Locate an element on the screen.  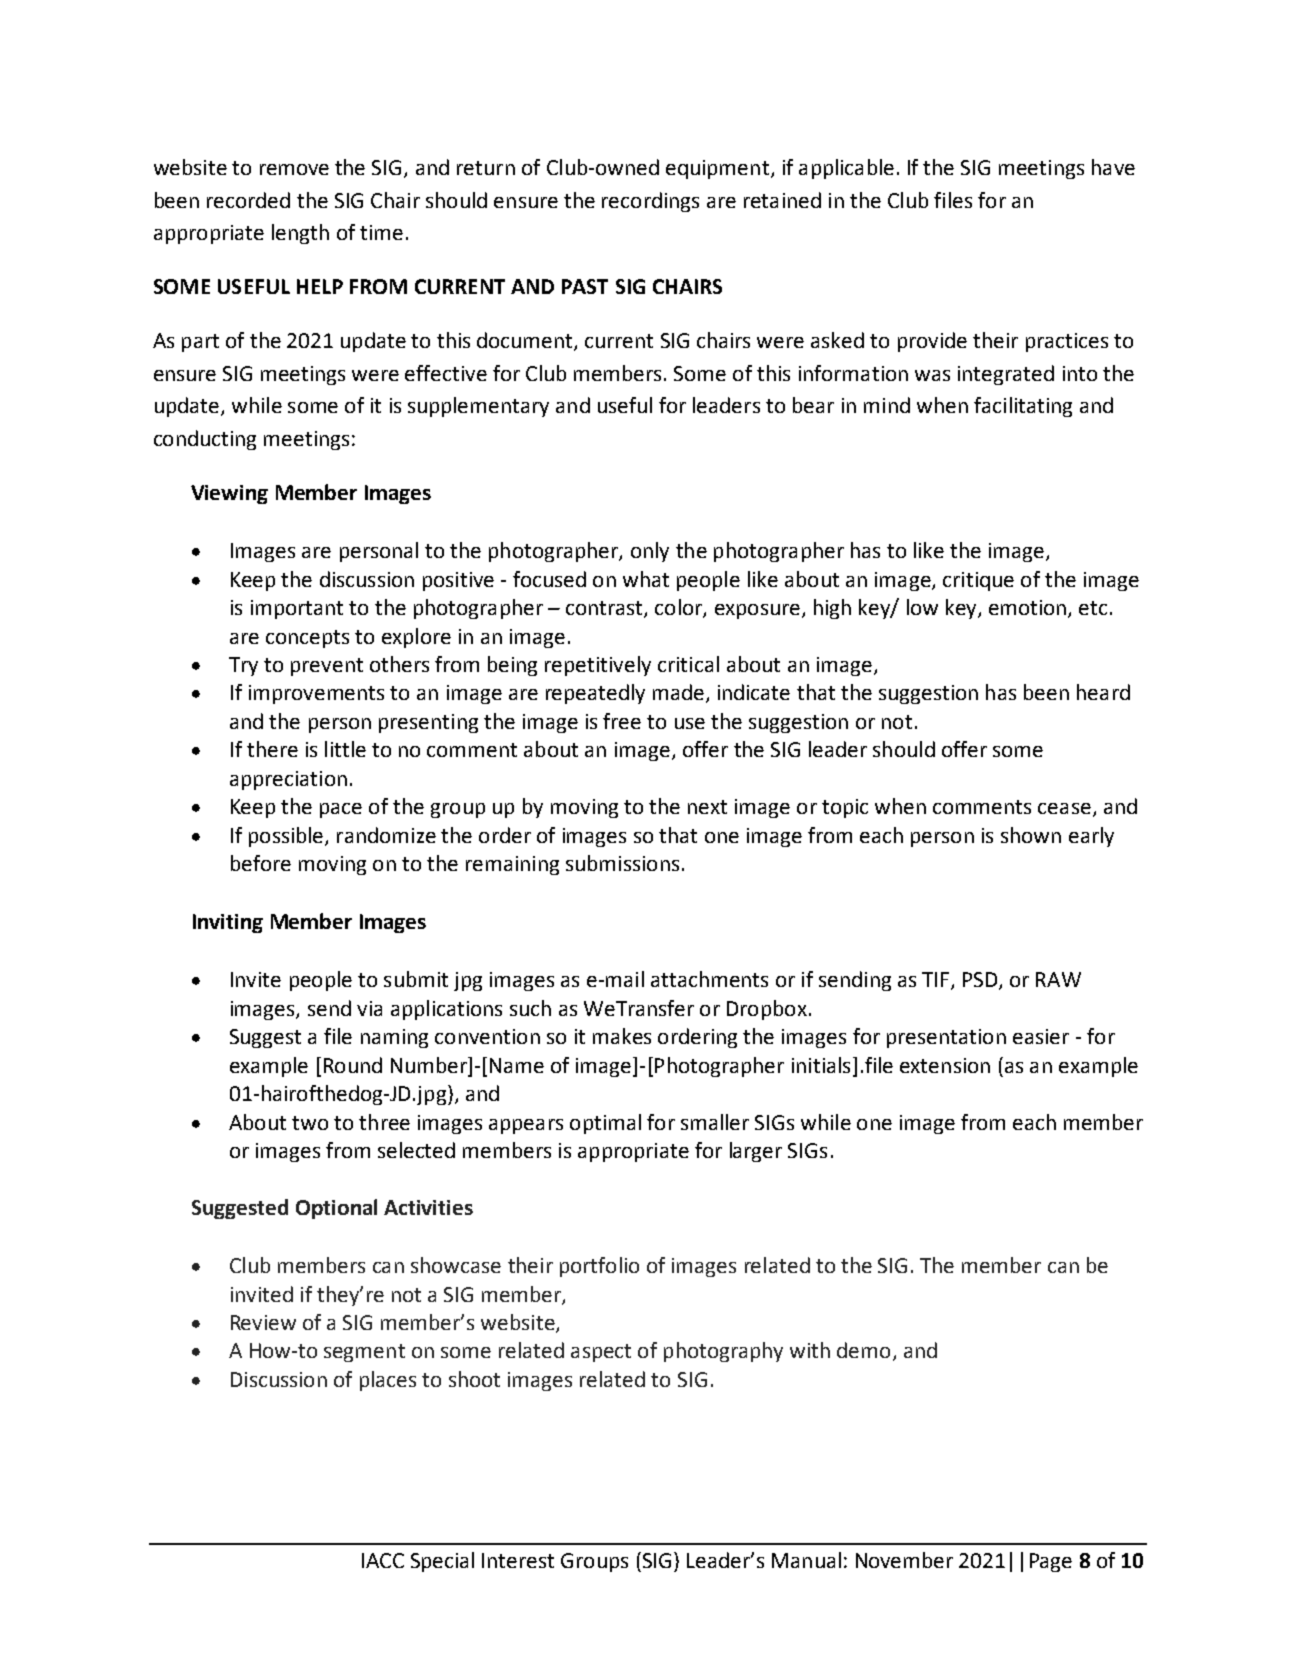
length is located at coordinates (300, 234).
